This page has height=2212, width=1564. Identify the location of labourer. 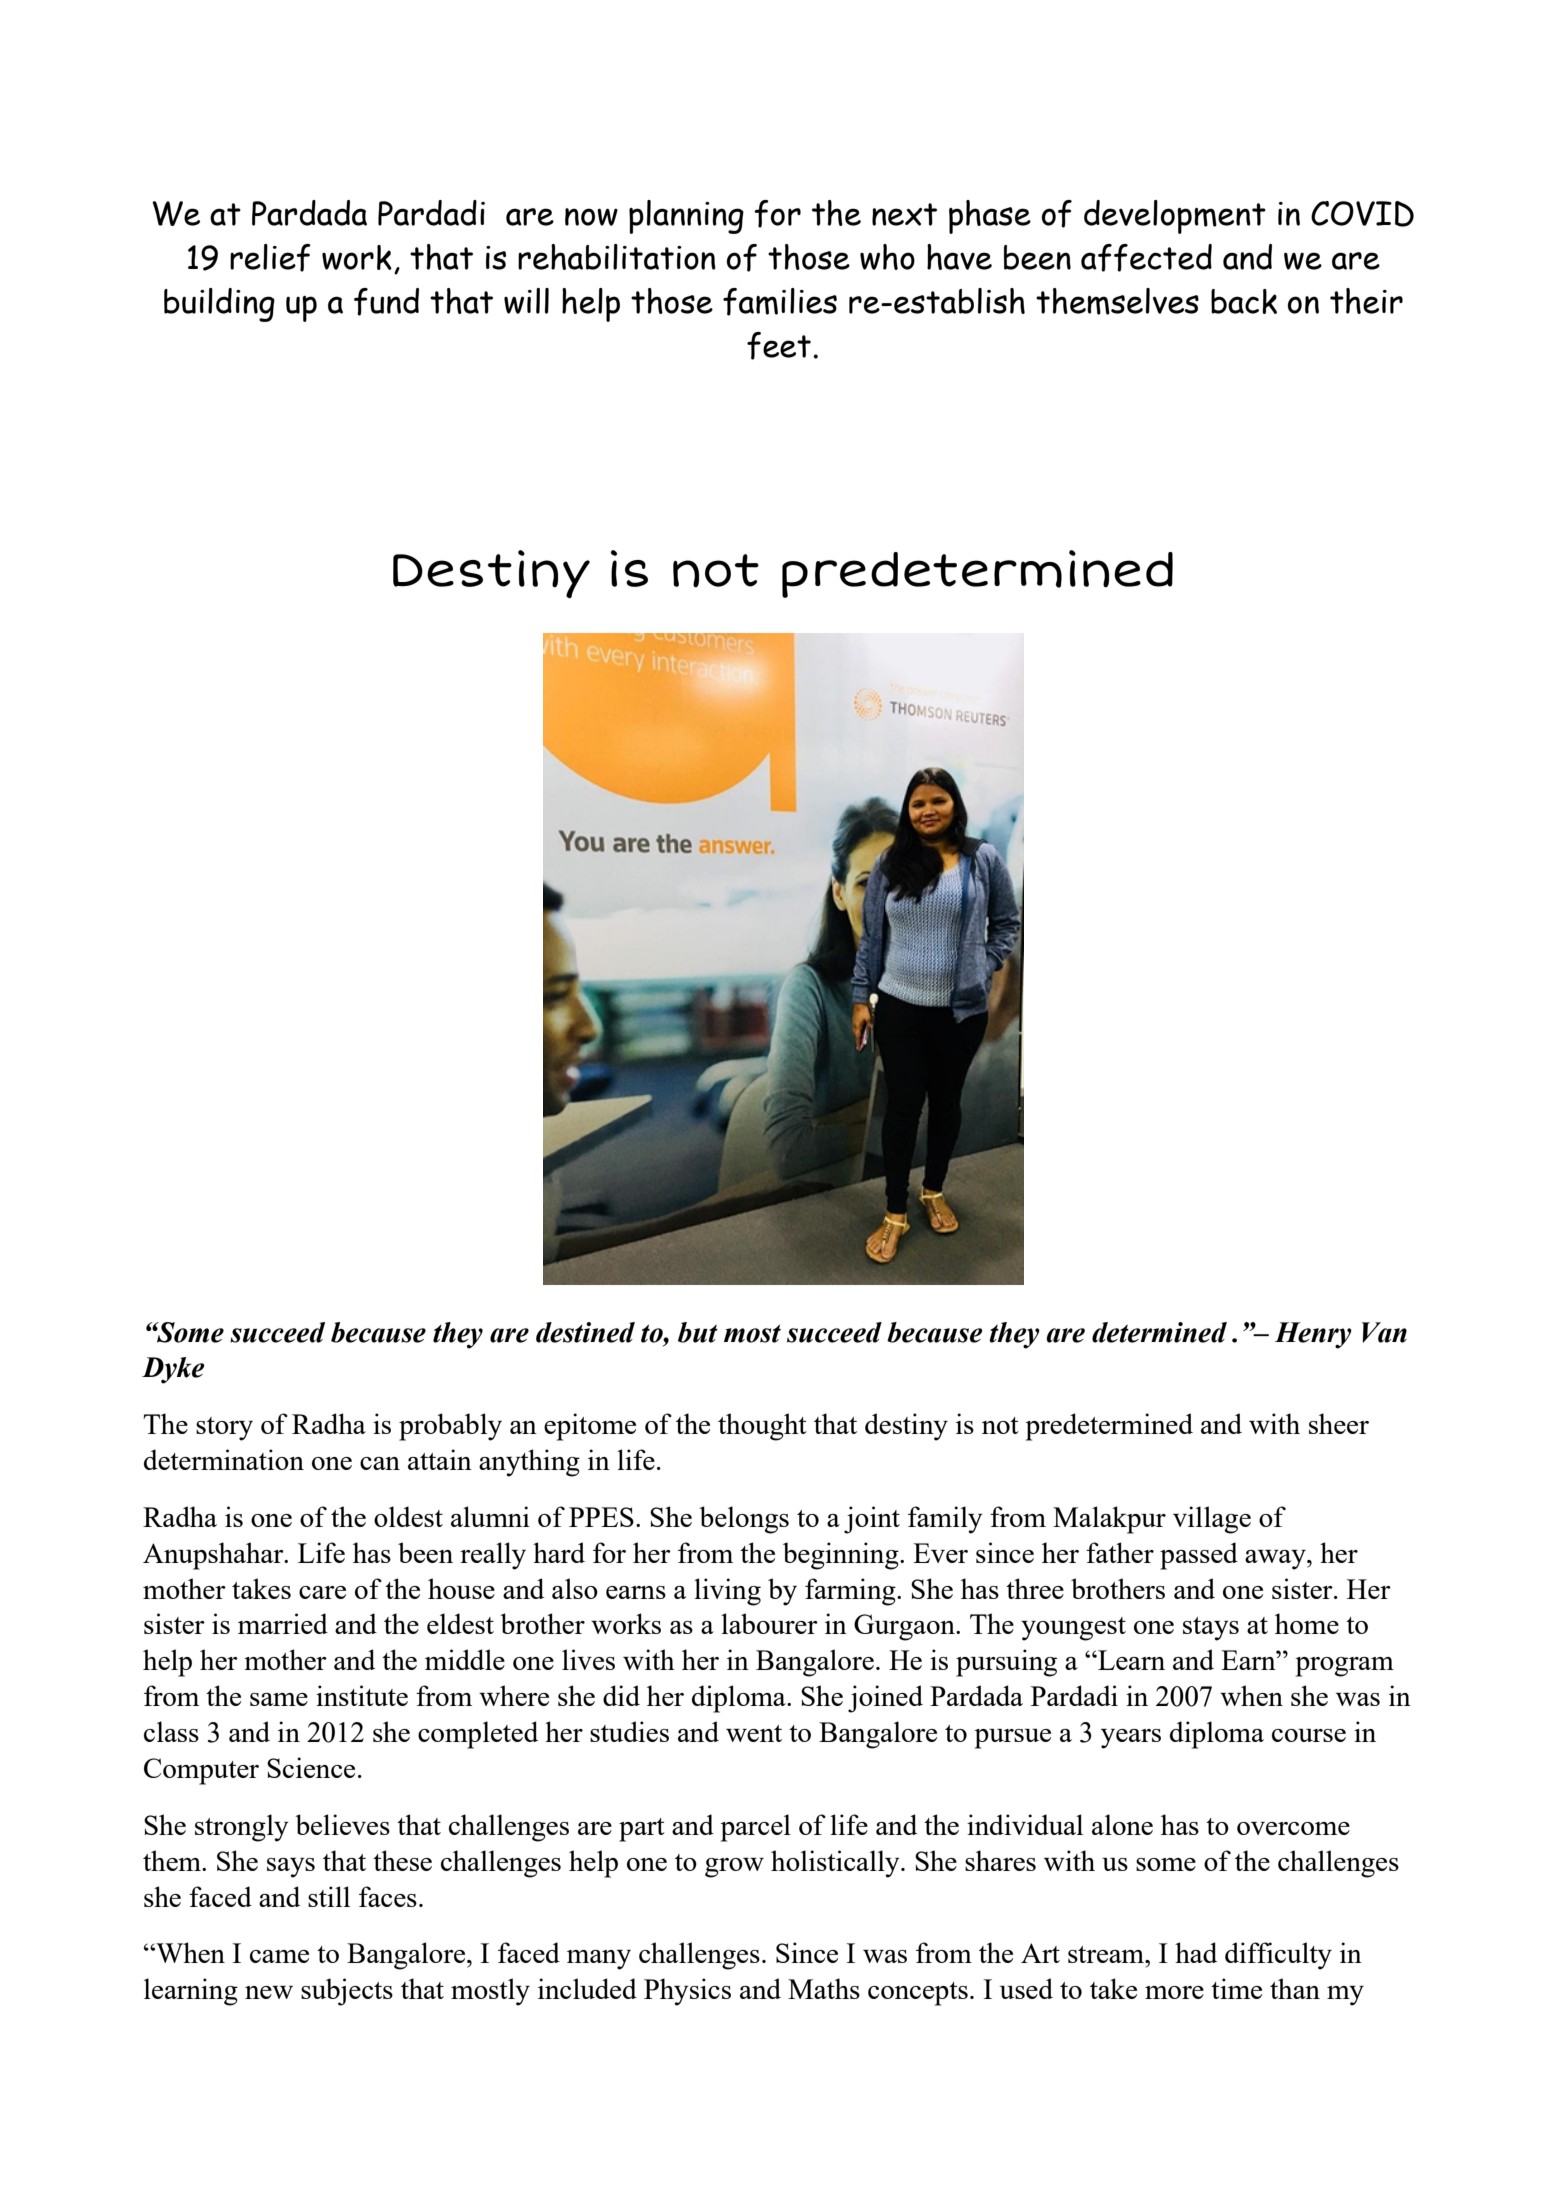
(769, 1623).
